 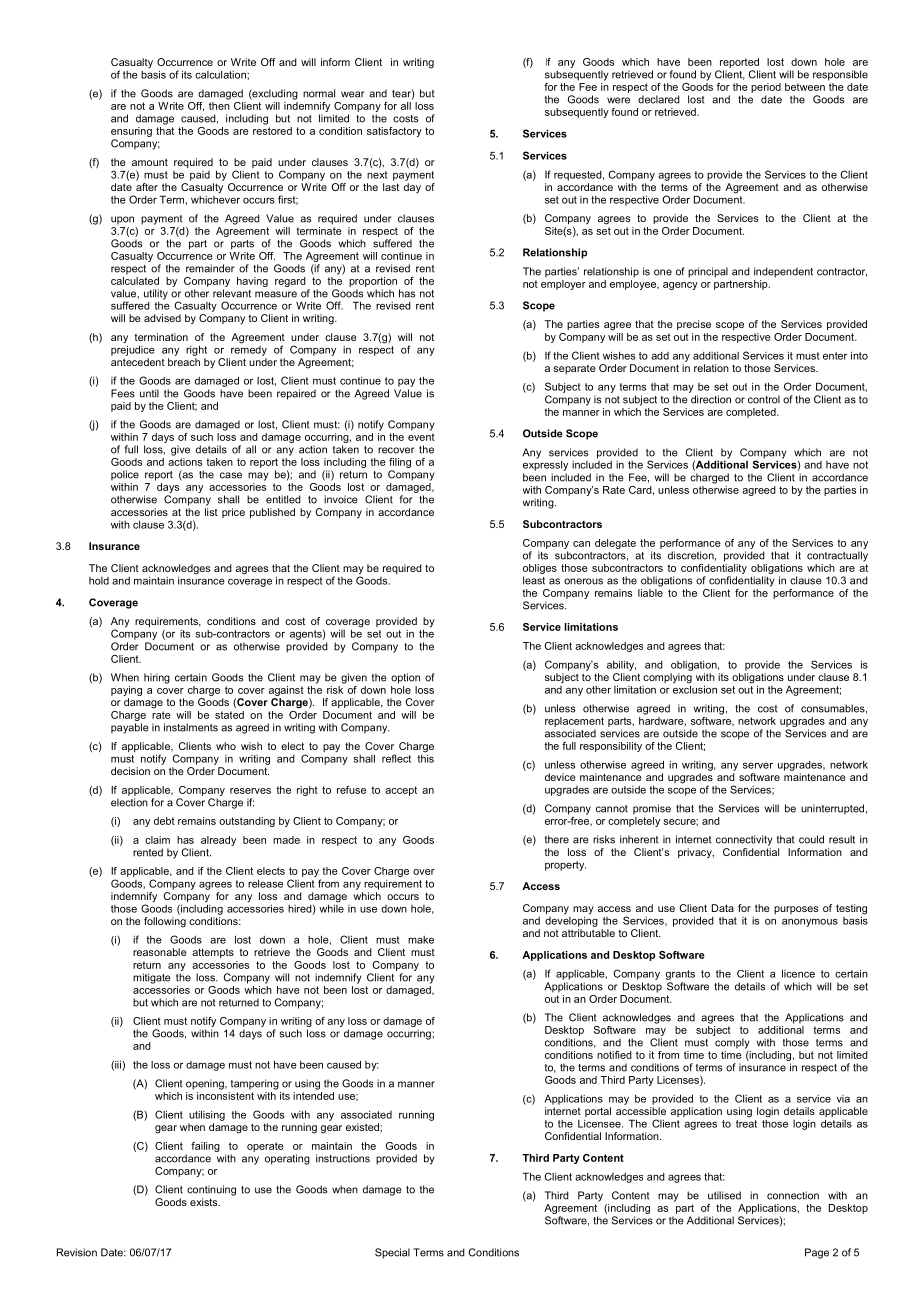 What do you see at coordinates (744, 840) in the screenshot?
I see `connectivity` at bounding box center [744, 840].
